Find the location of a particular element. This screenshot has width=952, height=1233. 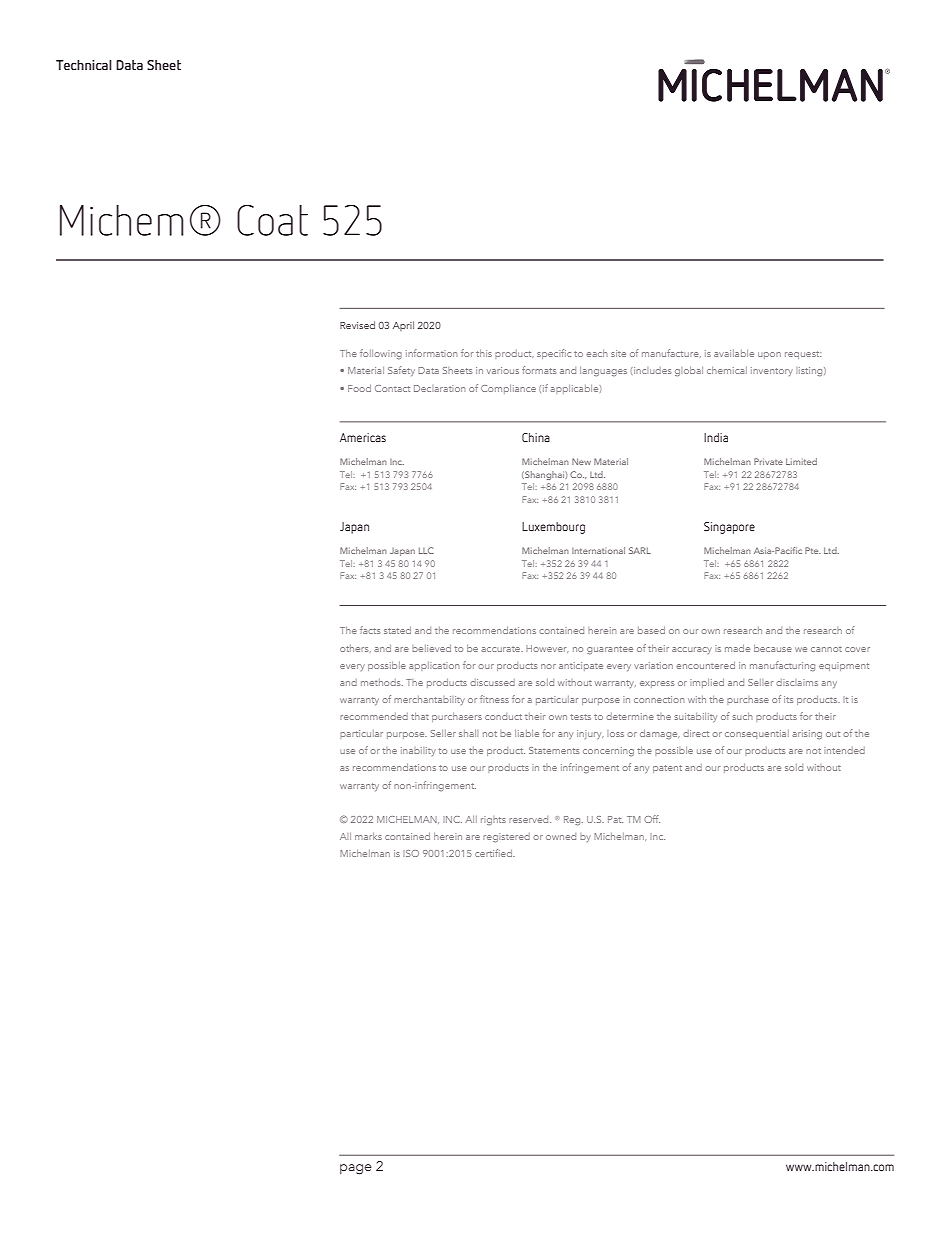

page is located at coordinates (356, 1169).
